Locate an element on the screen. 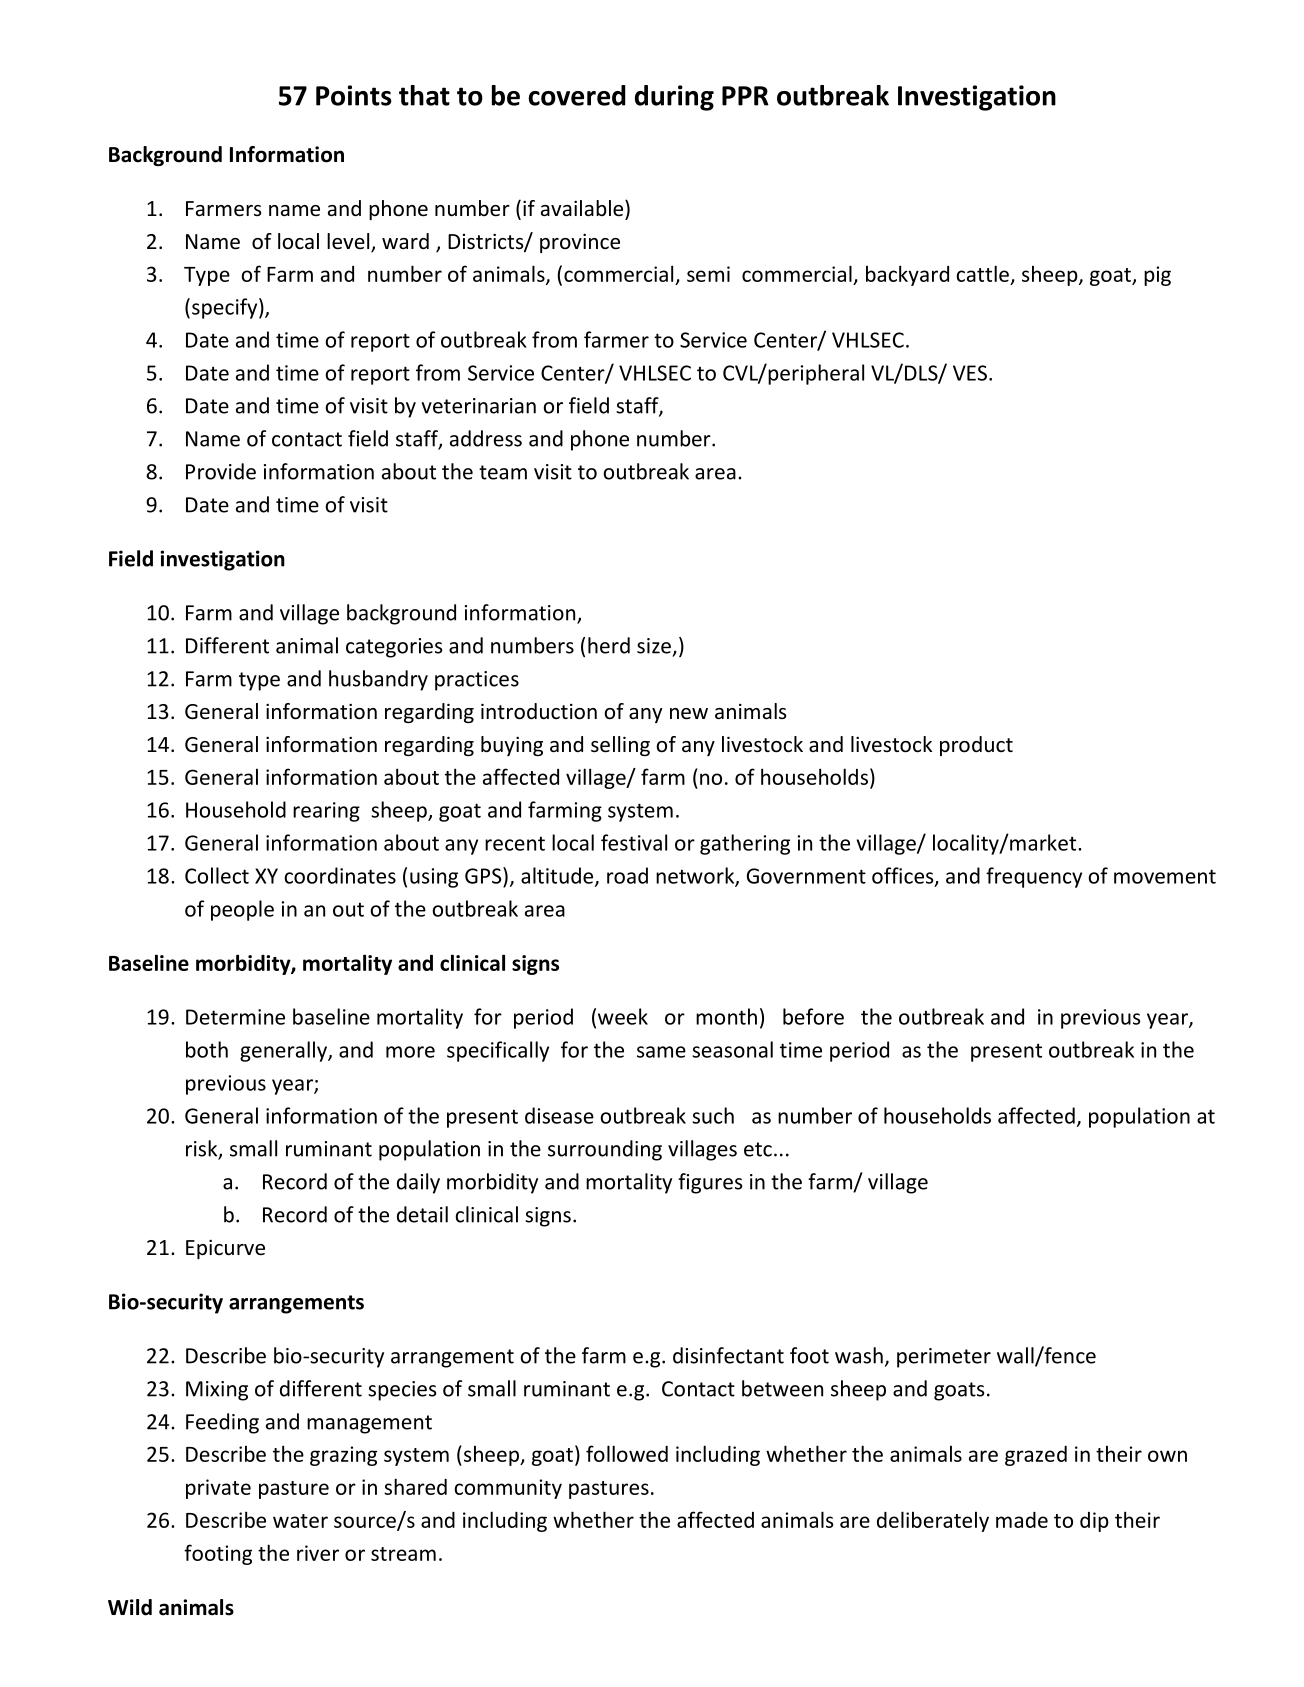  festival is located at coordinates (634, 842).
